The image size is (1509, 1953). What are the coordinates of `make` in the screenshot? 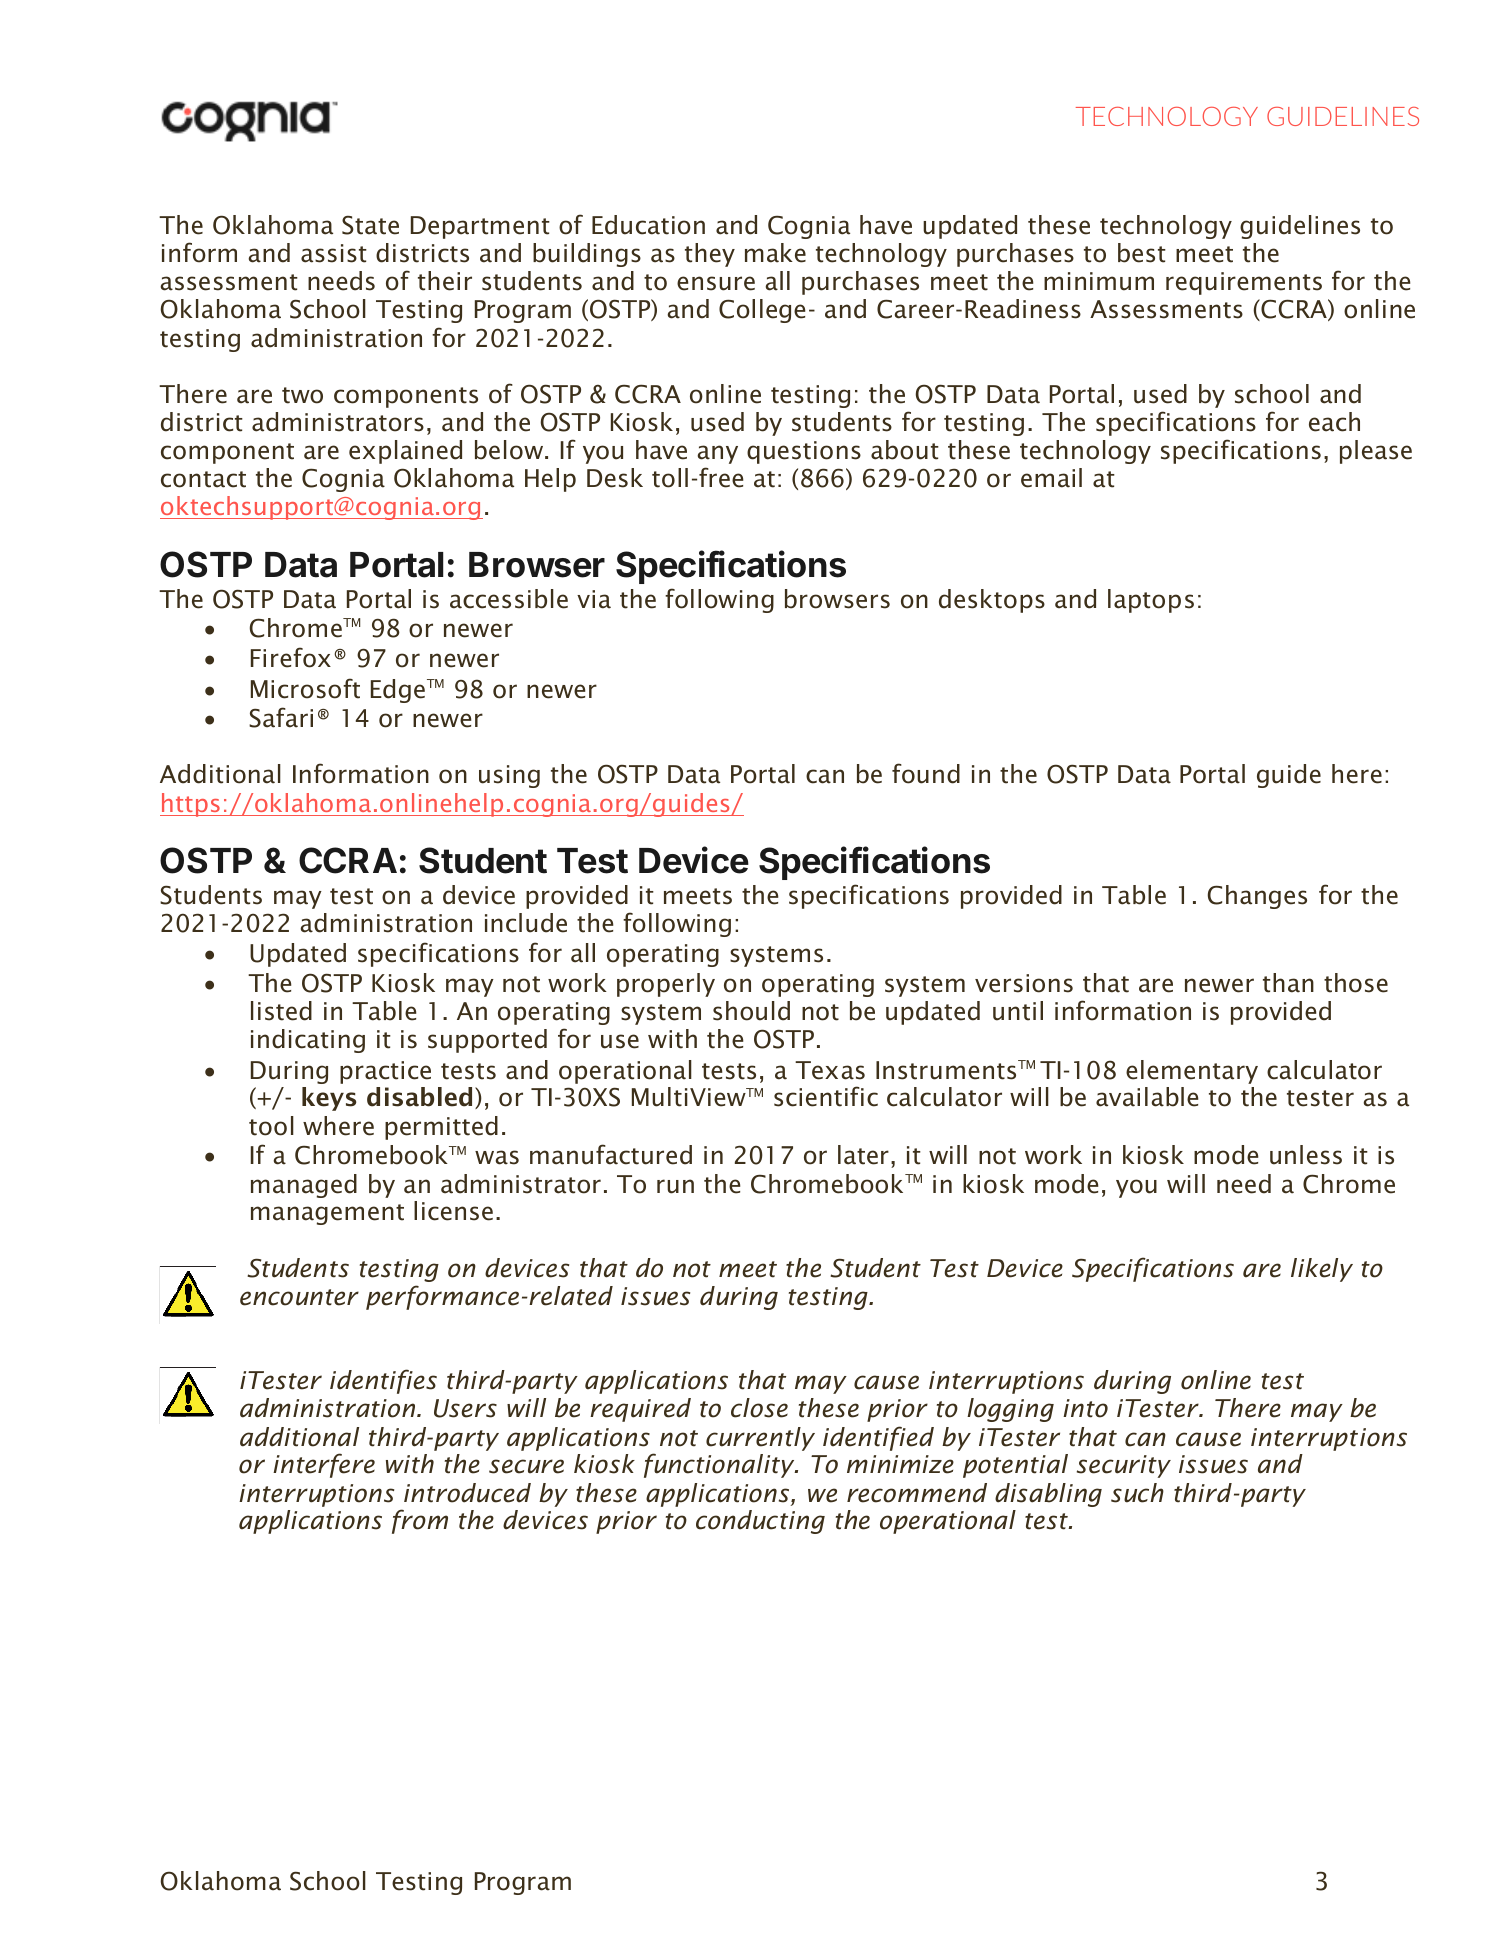 It's located at (775, 253).
